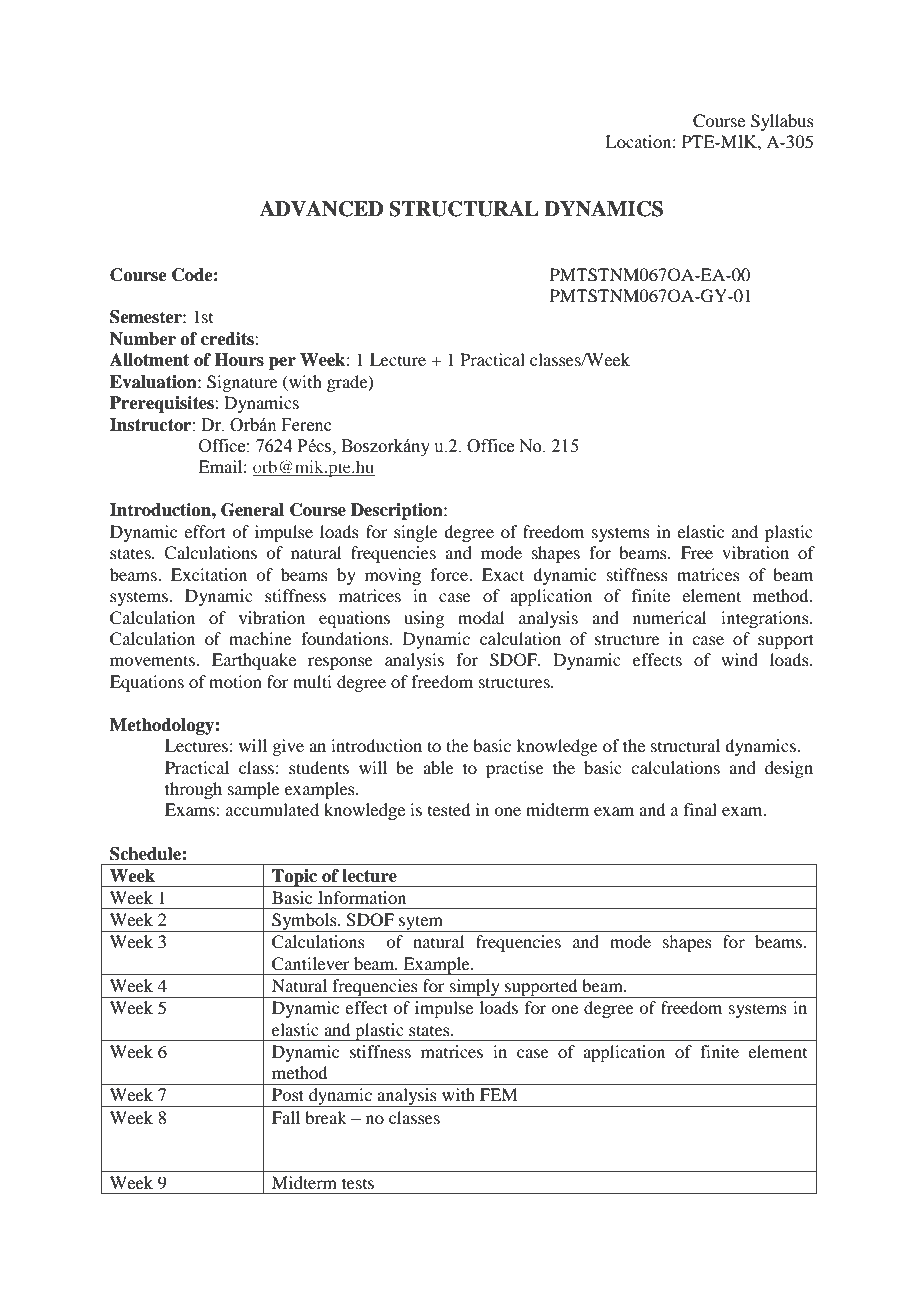 This screenshot has width=924, height=1308. What do you see at coordinates (475, 988) in the screenshot?
I see `simply` at bounding box center [475, 988].
